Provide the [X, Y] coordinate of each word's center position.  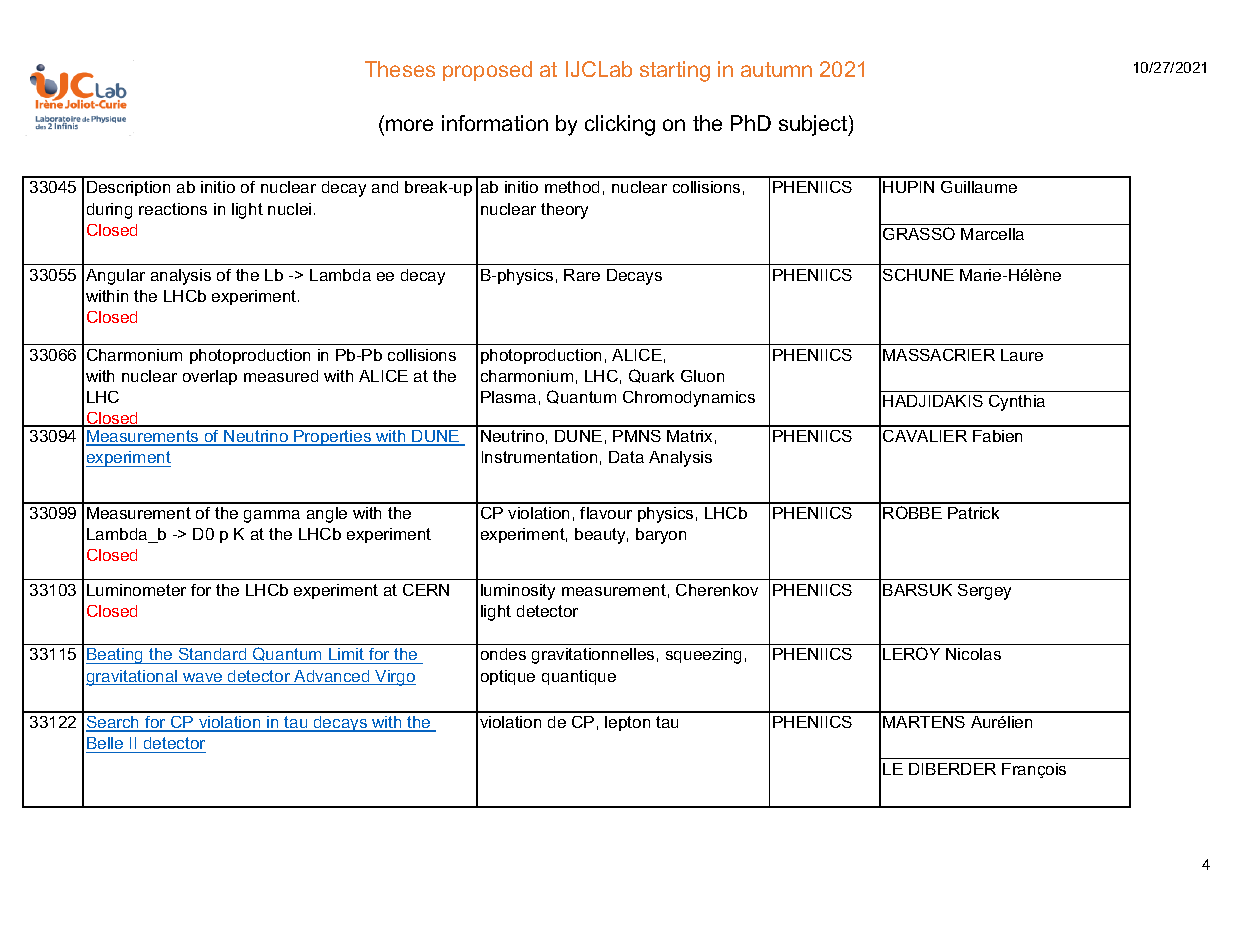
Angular [115, 277]
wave [203, 679]
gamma [272, 516]
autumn [776, 69]
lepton [627, 723]
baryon [661, 536]
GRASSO [919, 233]
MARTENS [924, 722]
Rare [582, 275]
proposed [487, 71]
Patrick [973, 513]
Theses [400, 69]
